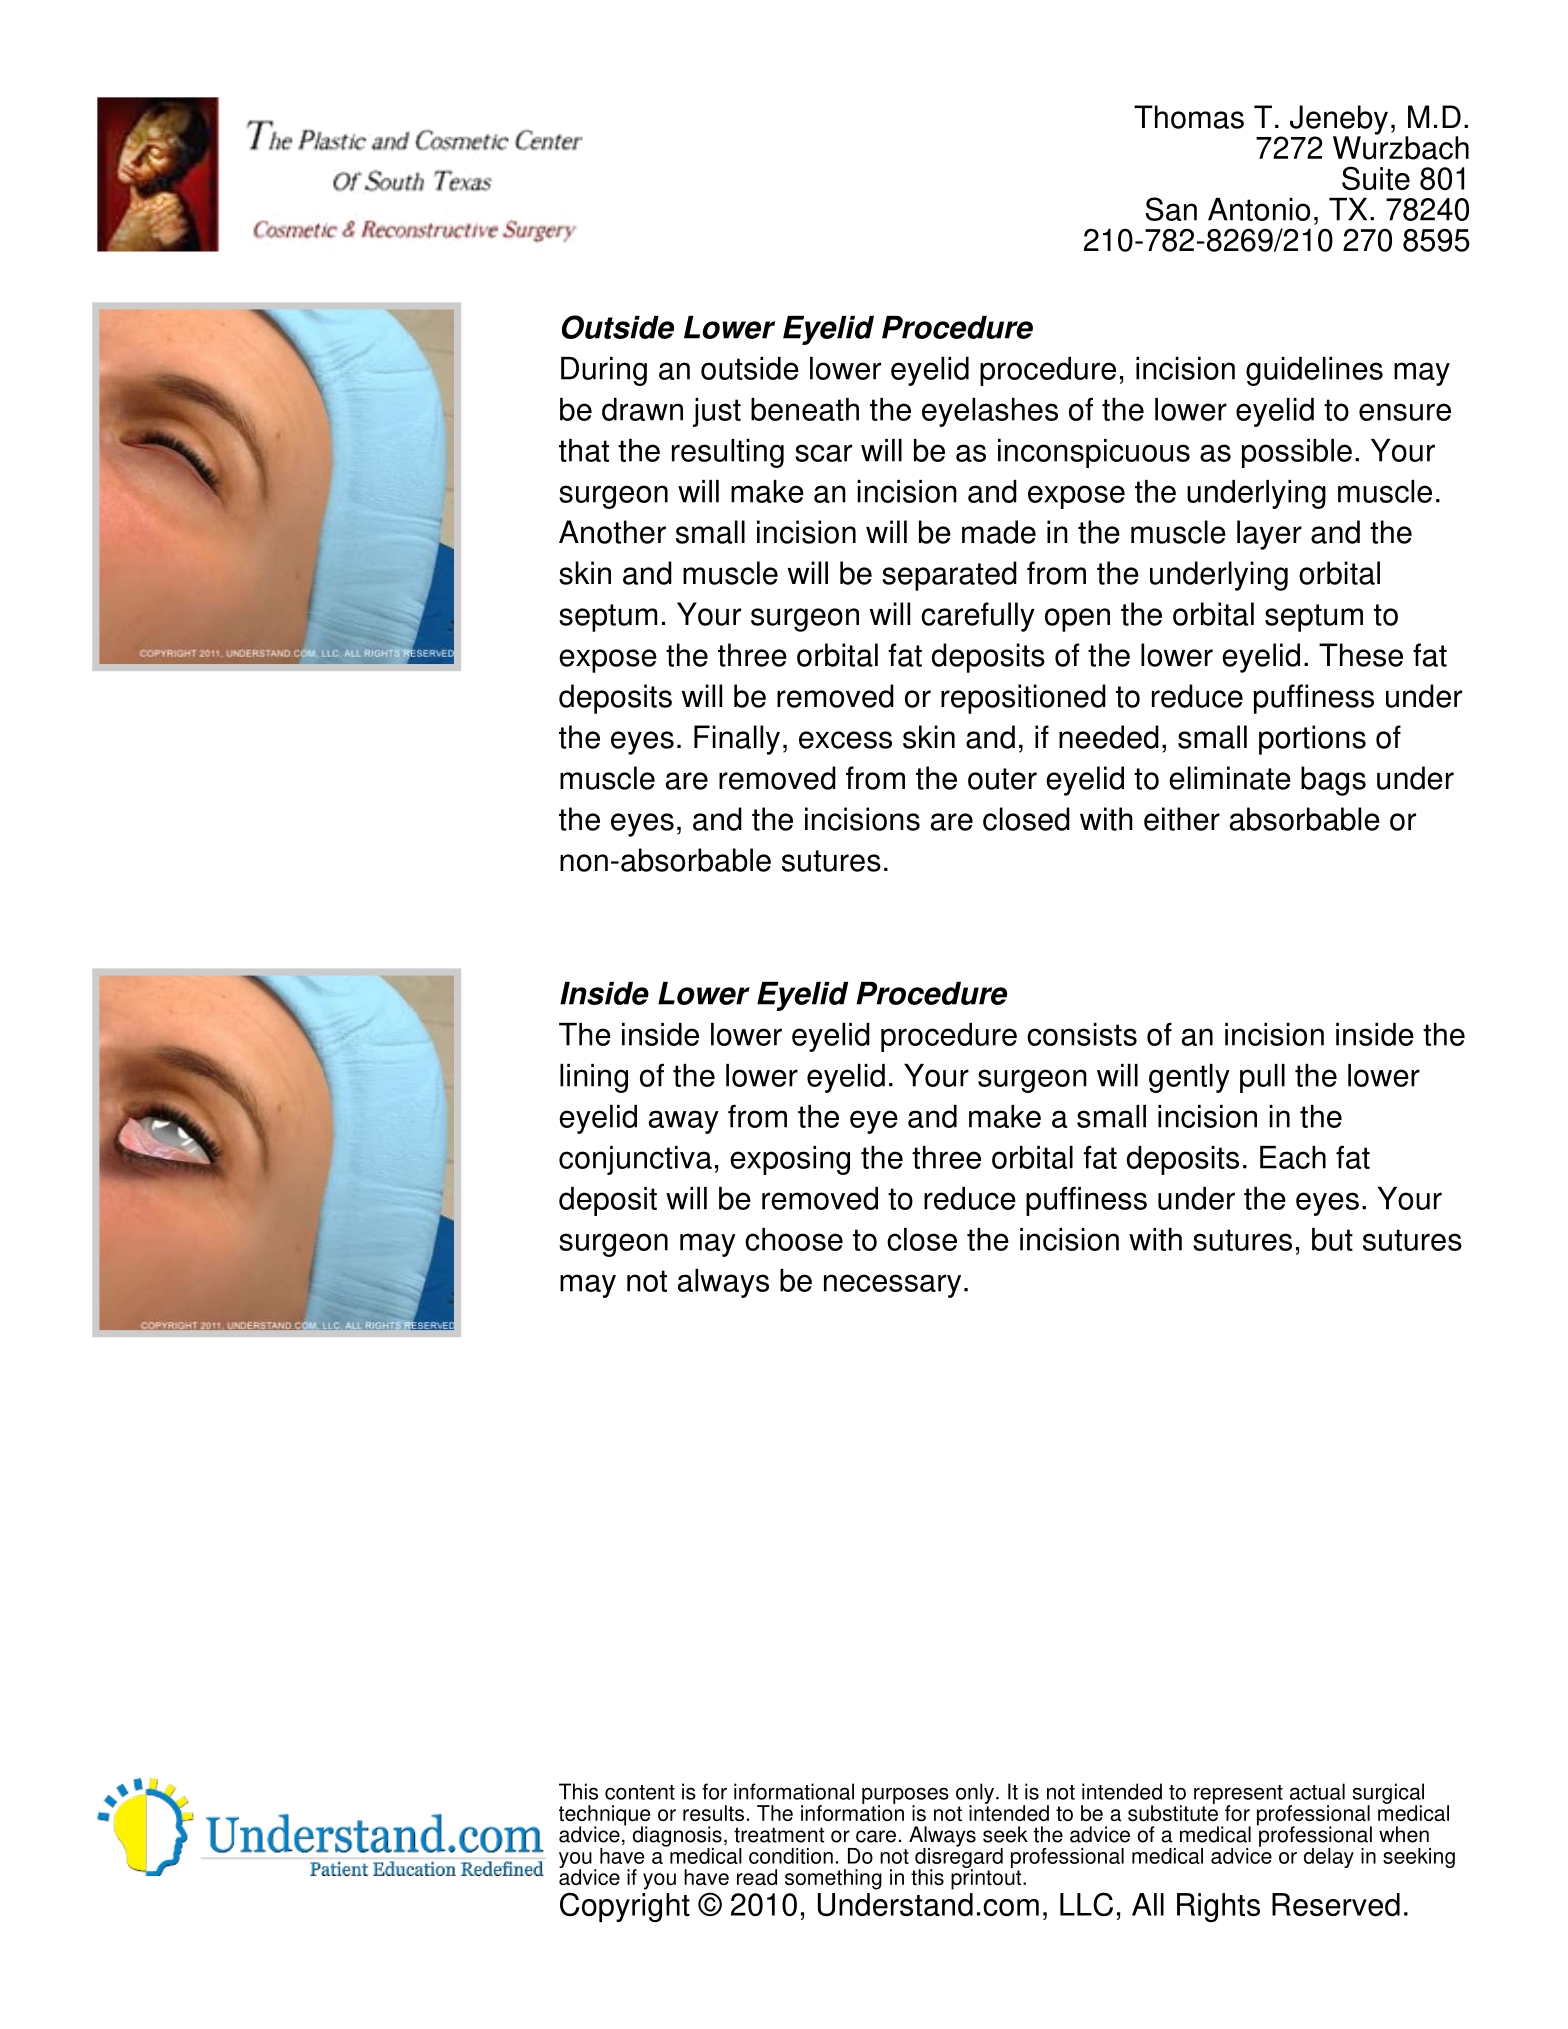 The width and height of the screenshot is (1568, 2029). What do you see at coordinates (1259, 209) in the screenshot?
I see `Antonio` at bounding box center [1259, 209].
